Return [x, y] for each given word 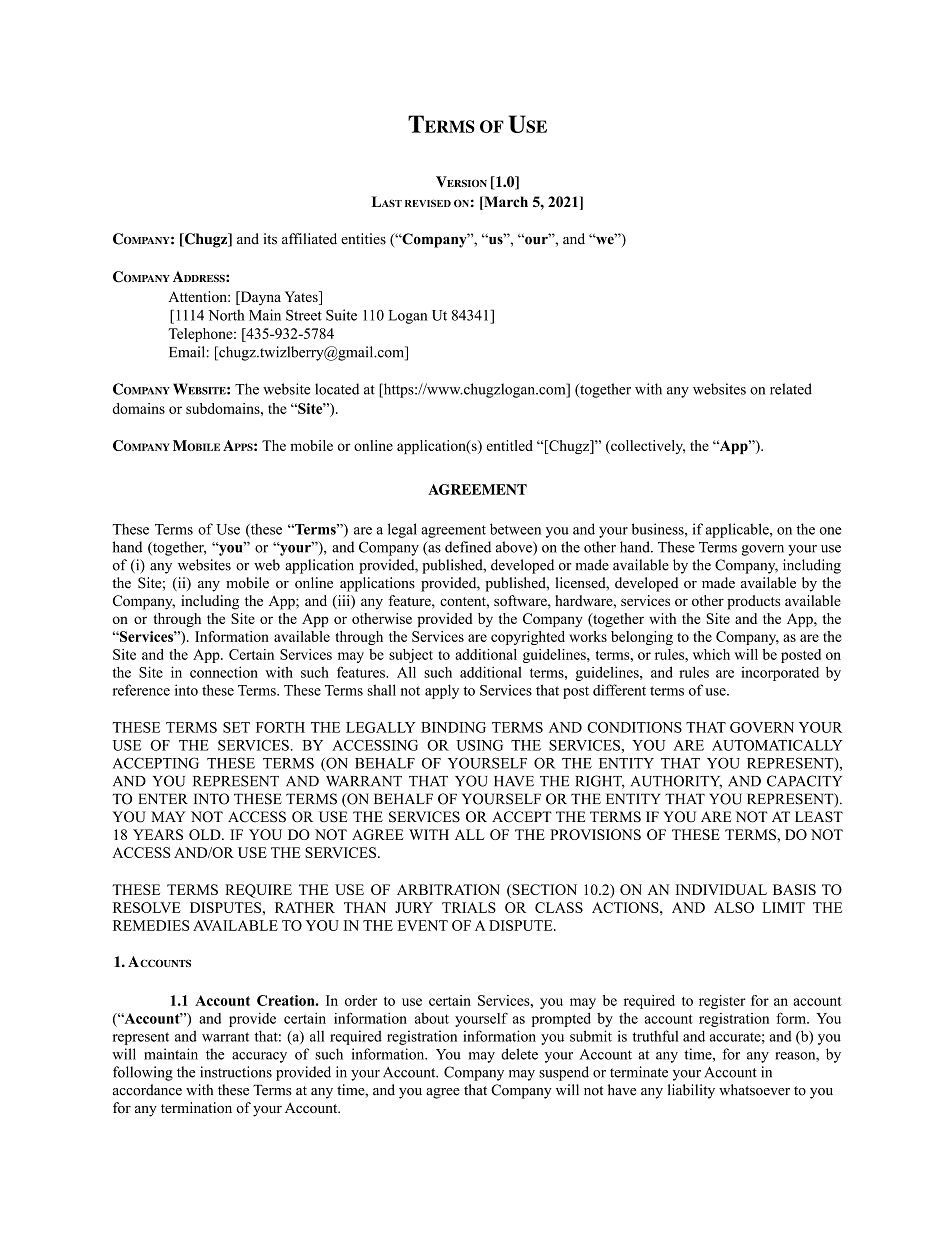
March [505, 203]
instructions [236, 1072]
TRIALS [469, 907]
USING [479, 745]
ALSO [734, 907]
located [337, 389]
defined [468, 547]
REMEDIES [151, 925]
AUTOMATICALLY [777, 745]
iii [343, 601]
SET [236, 727]
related [791, 389]
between [515, 529]
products [754, 602]
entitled [510, 445]
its [270, 239]
